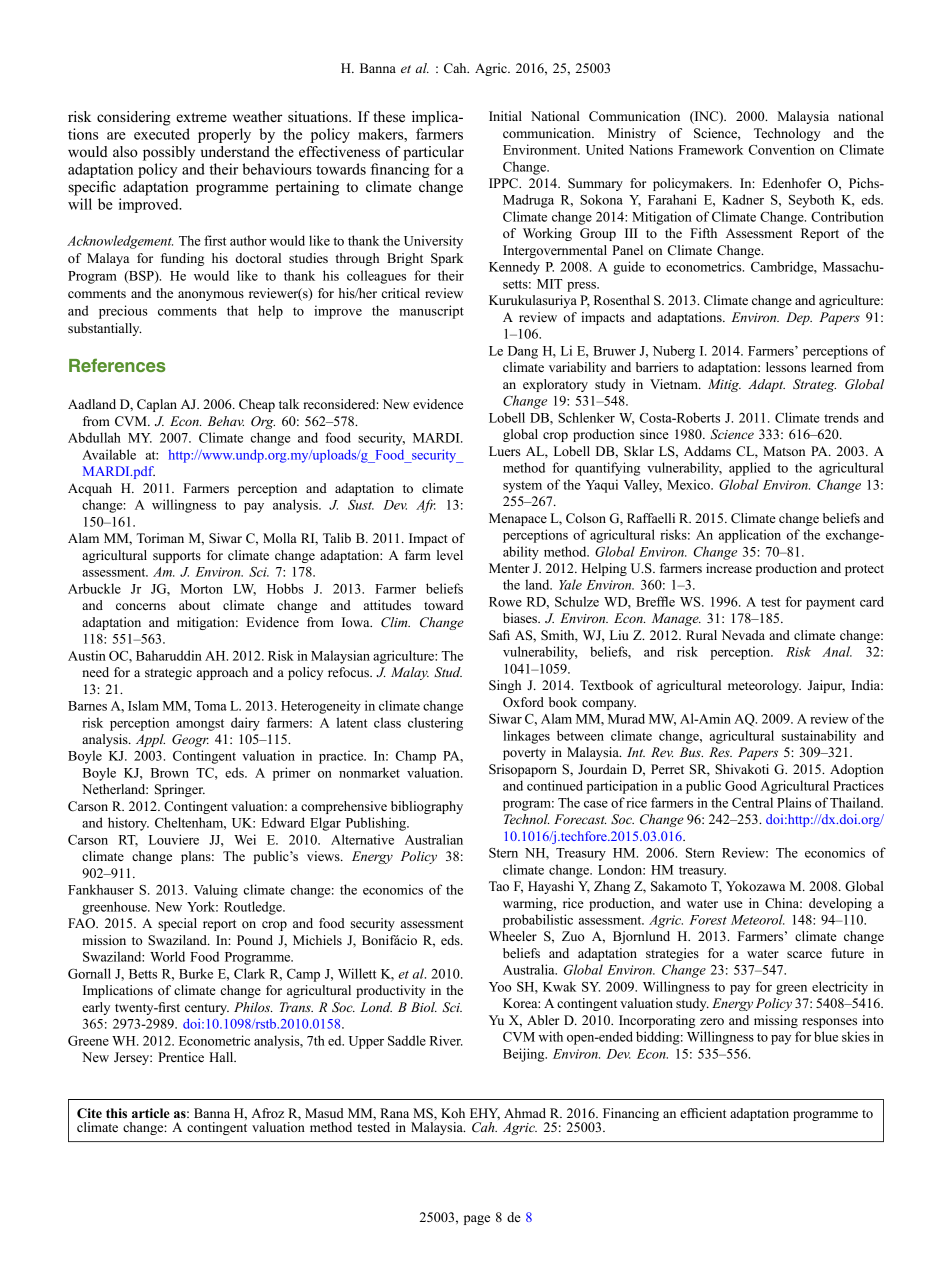  Describe the element at coordinates (804, 954) in the page. I see `scarce` at that location.
